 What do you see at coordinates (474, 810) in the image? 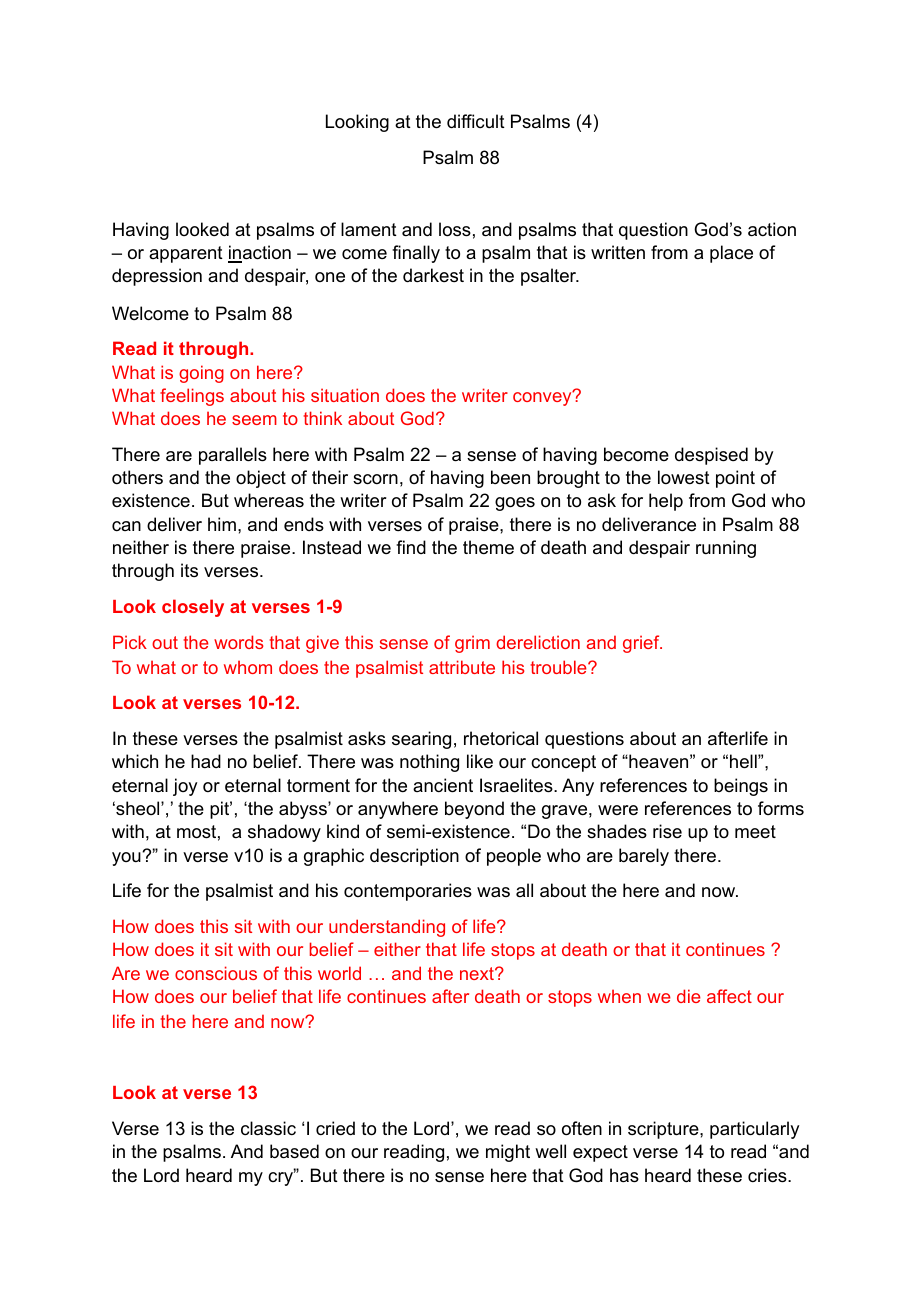
I see `beyond` at bounding box center [474, 810].
